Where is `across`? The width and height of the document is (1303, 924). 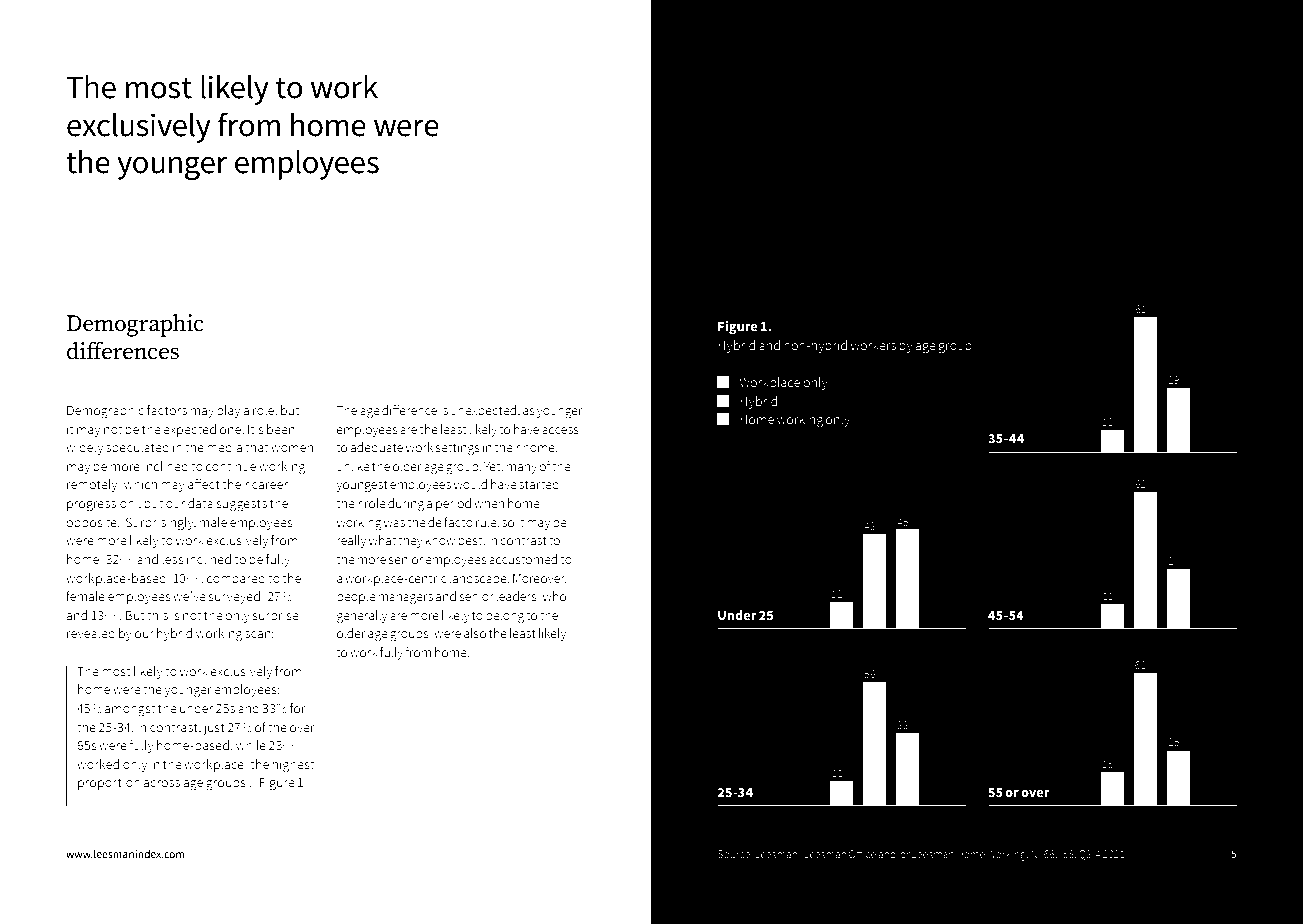 across is located at coordinates (161, 784).
